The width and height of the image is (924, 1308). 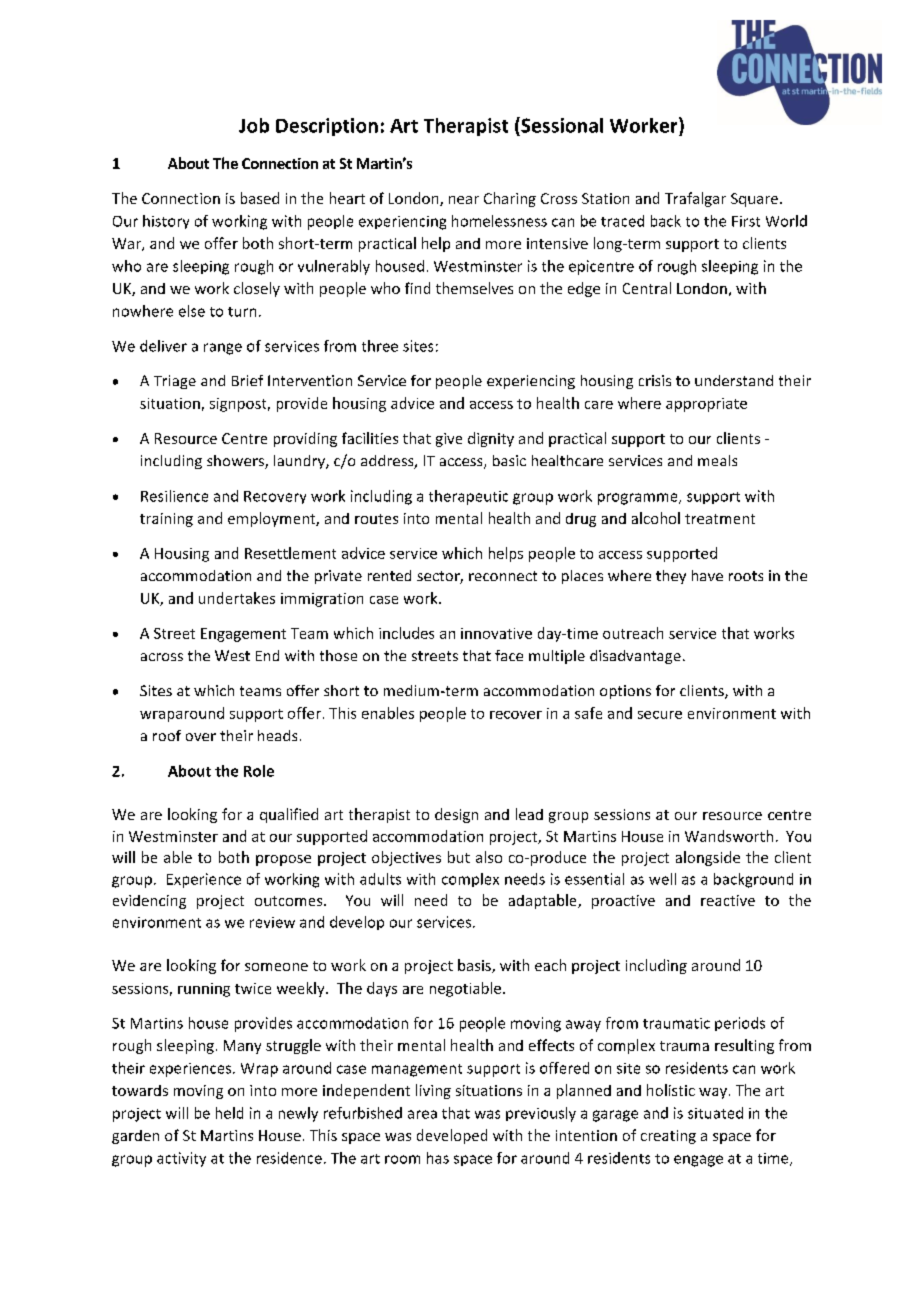 I want to click on design, so click(x=456, y=815).
